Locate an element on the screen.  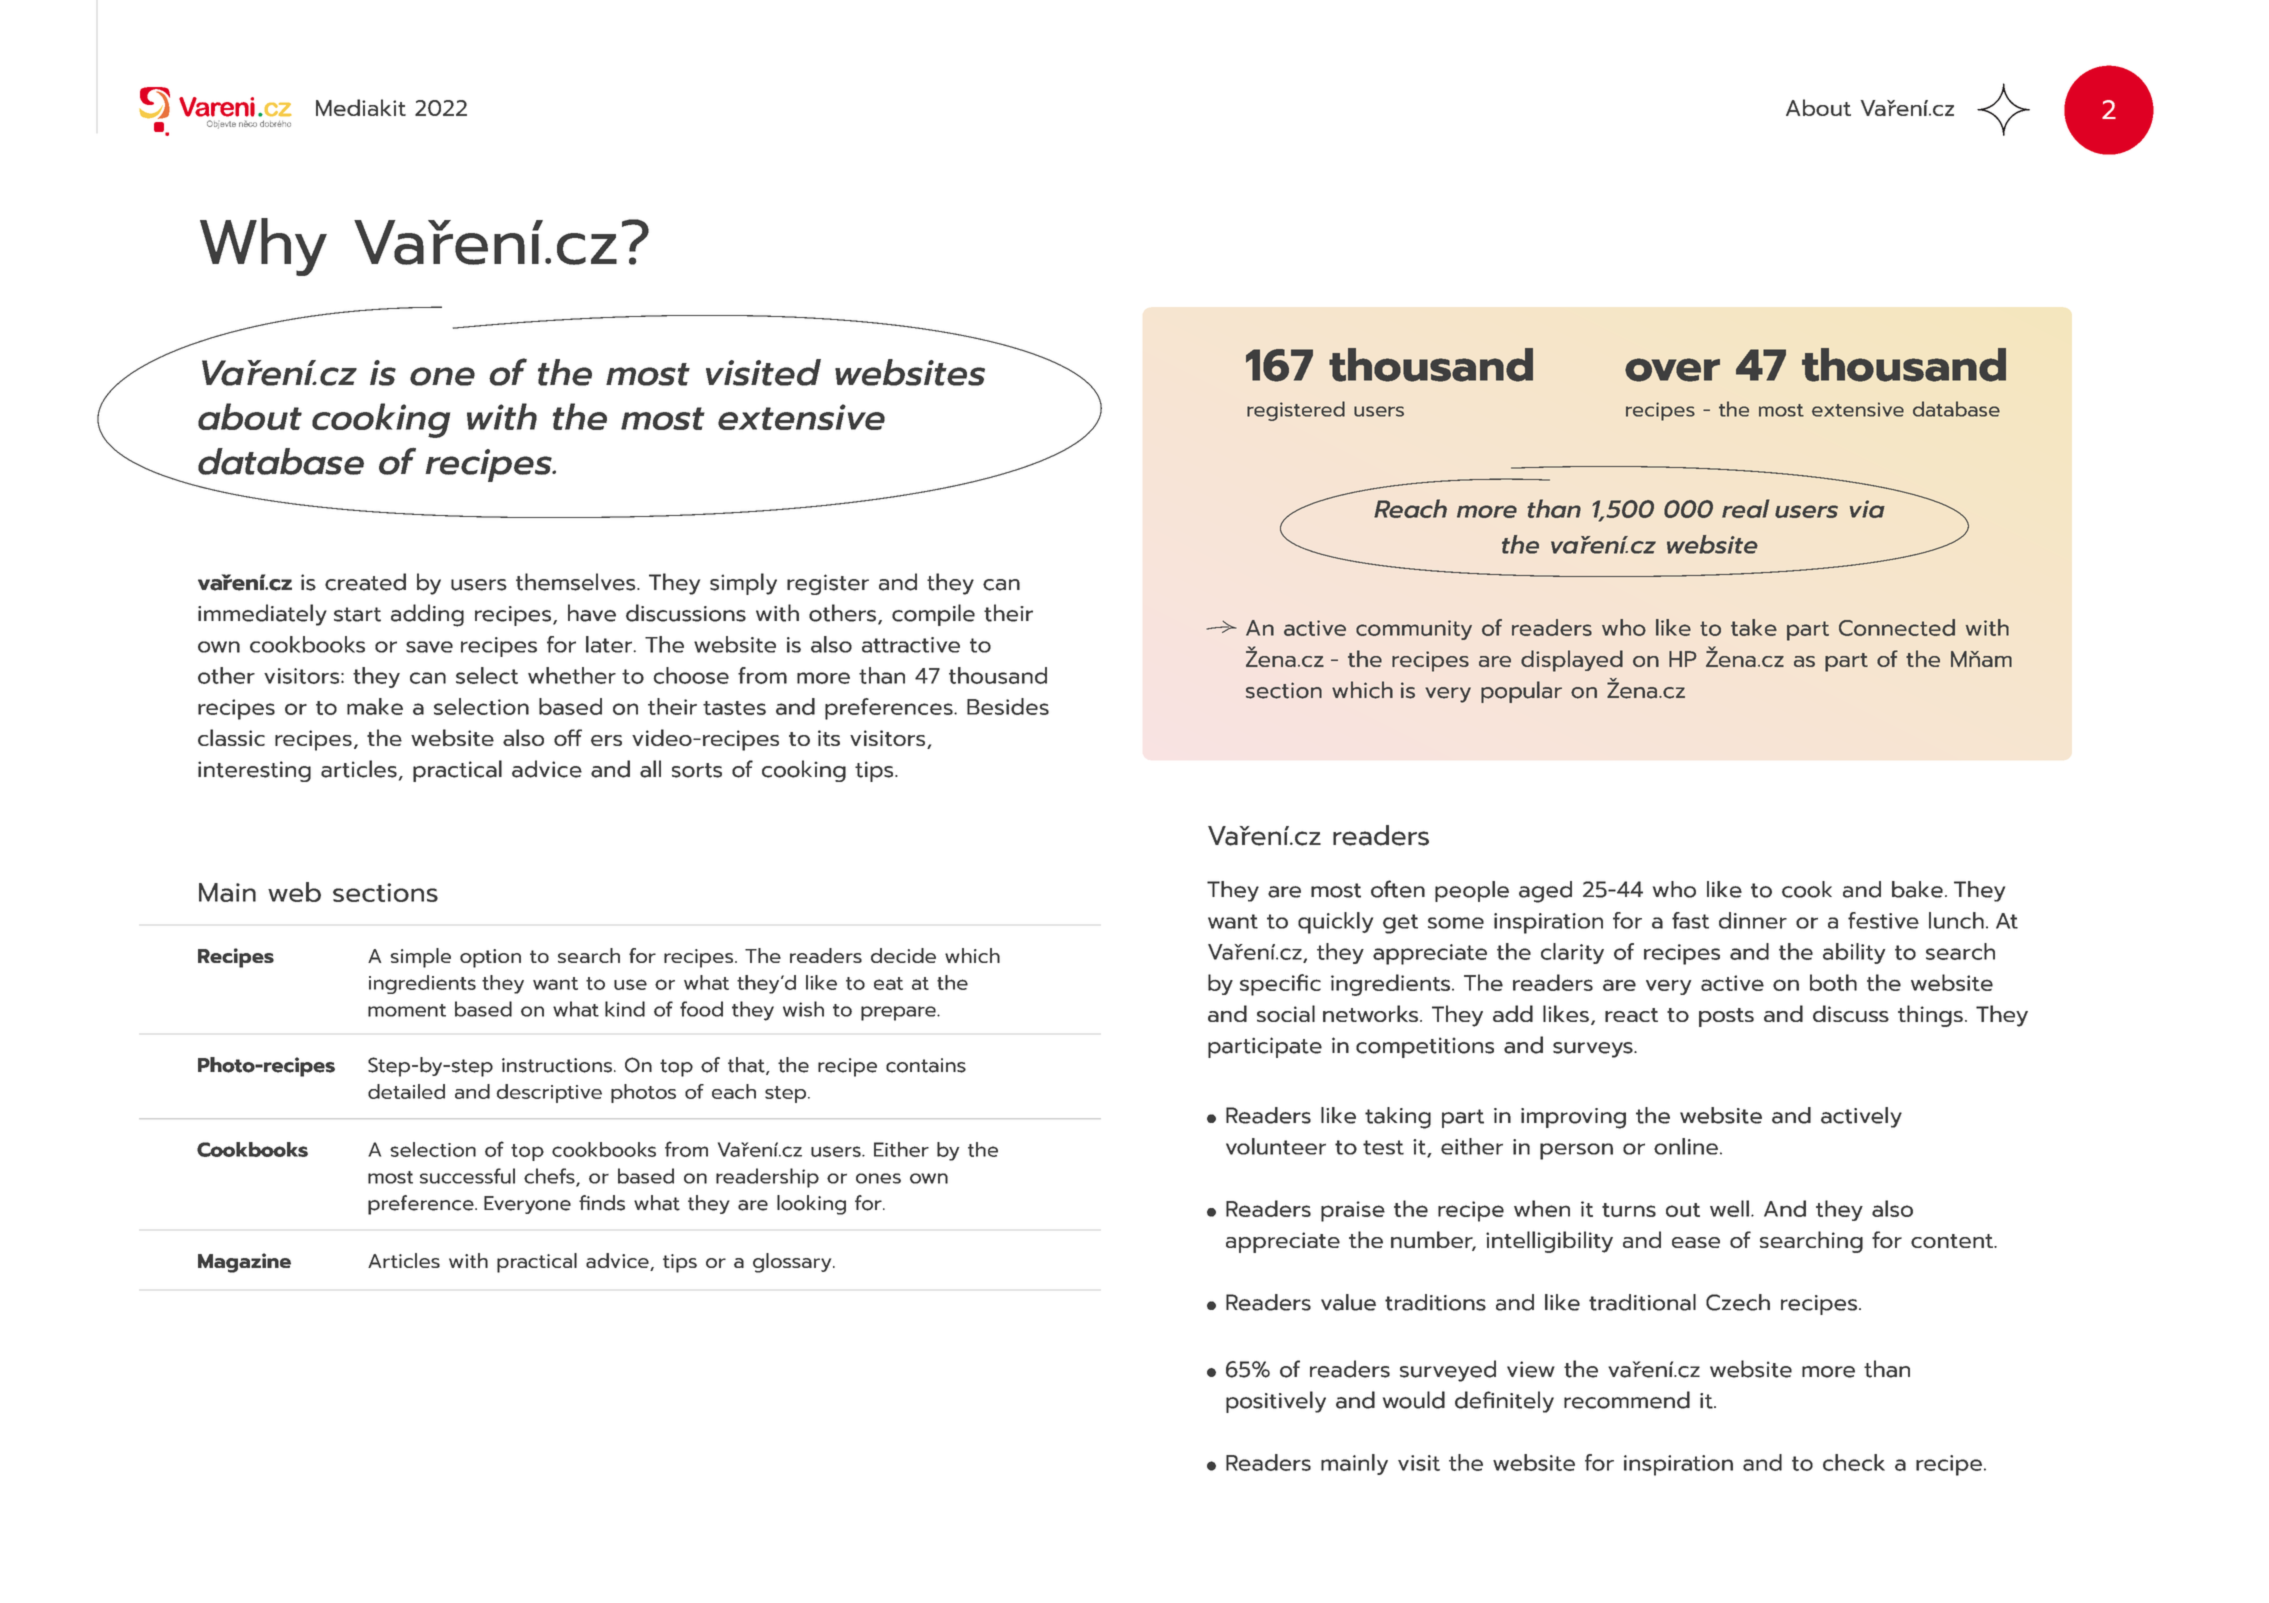
compile is located at coordinates (933, 615).
